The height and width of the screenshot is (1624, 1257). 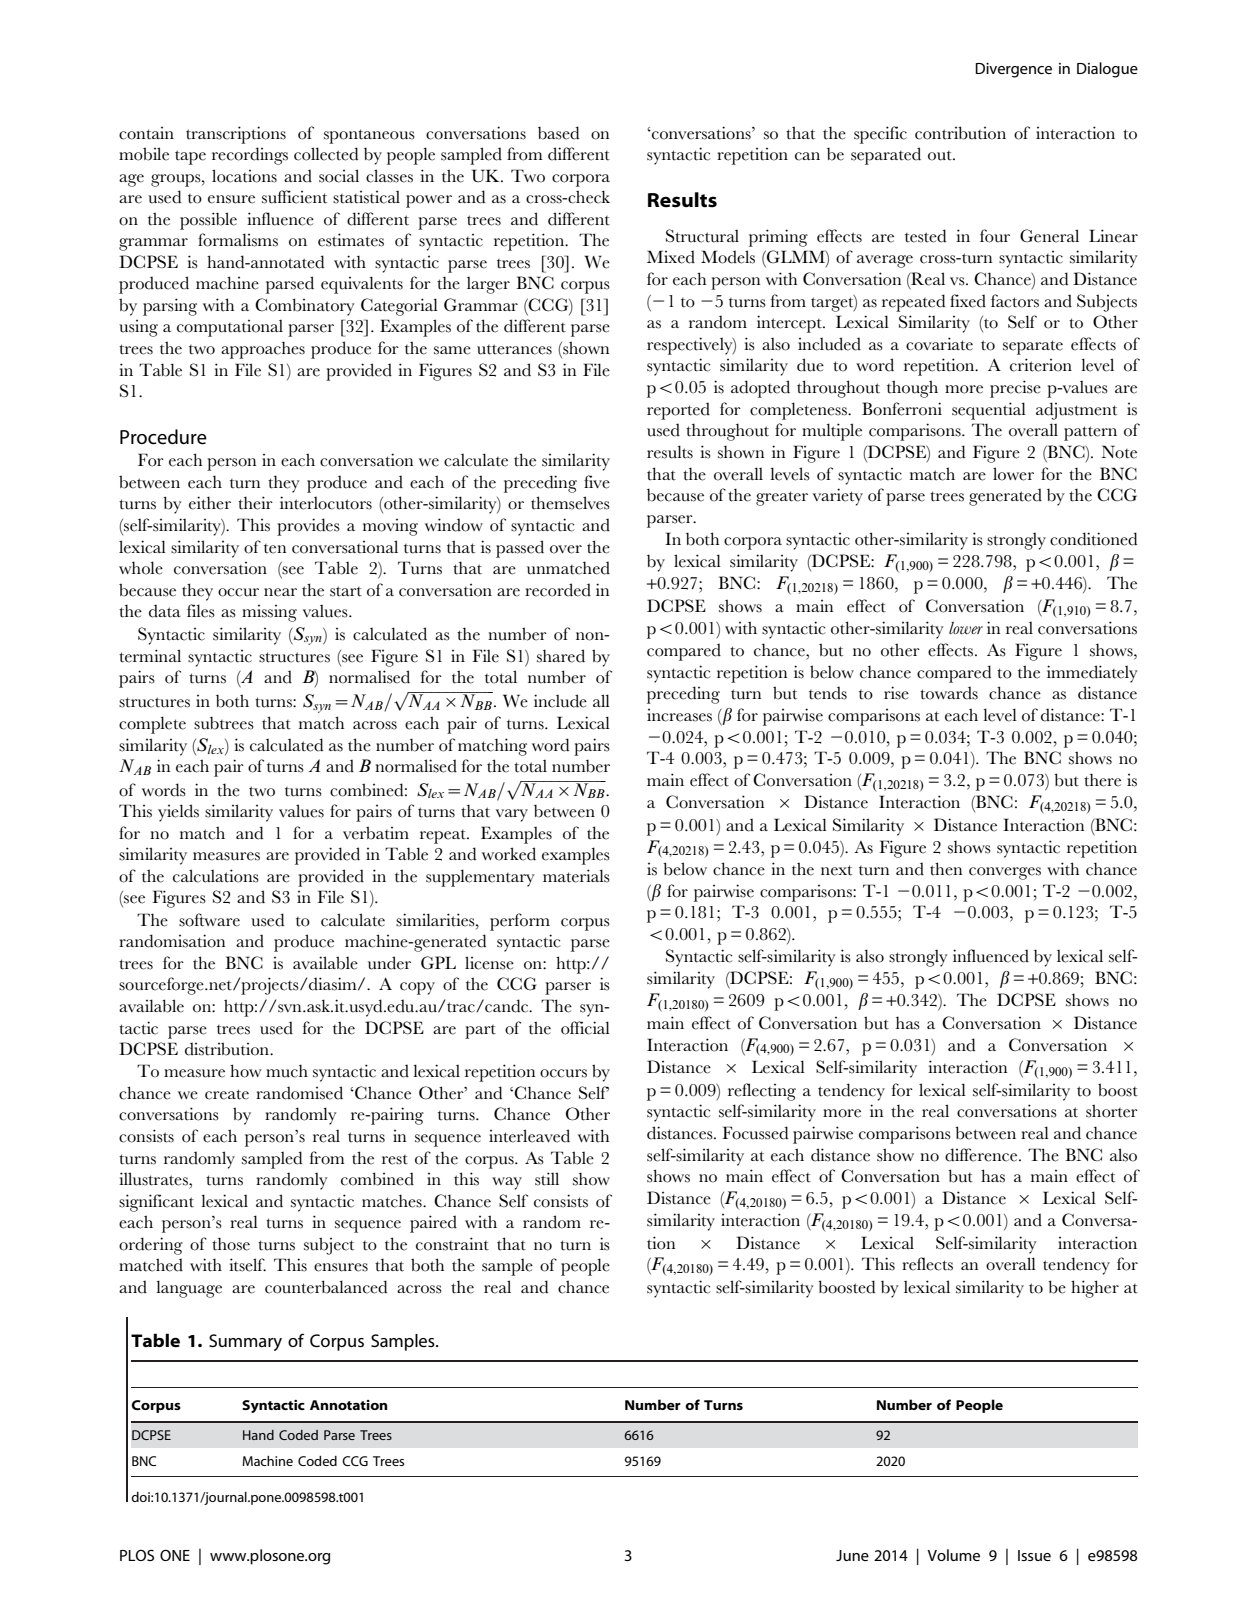 I want to click on difference, so click(x=982, y=1155).
